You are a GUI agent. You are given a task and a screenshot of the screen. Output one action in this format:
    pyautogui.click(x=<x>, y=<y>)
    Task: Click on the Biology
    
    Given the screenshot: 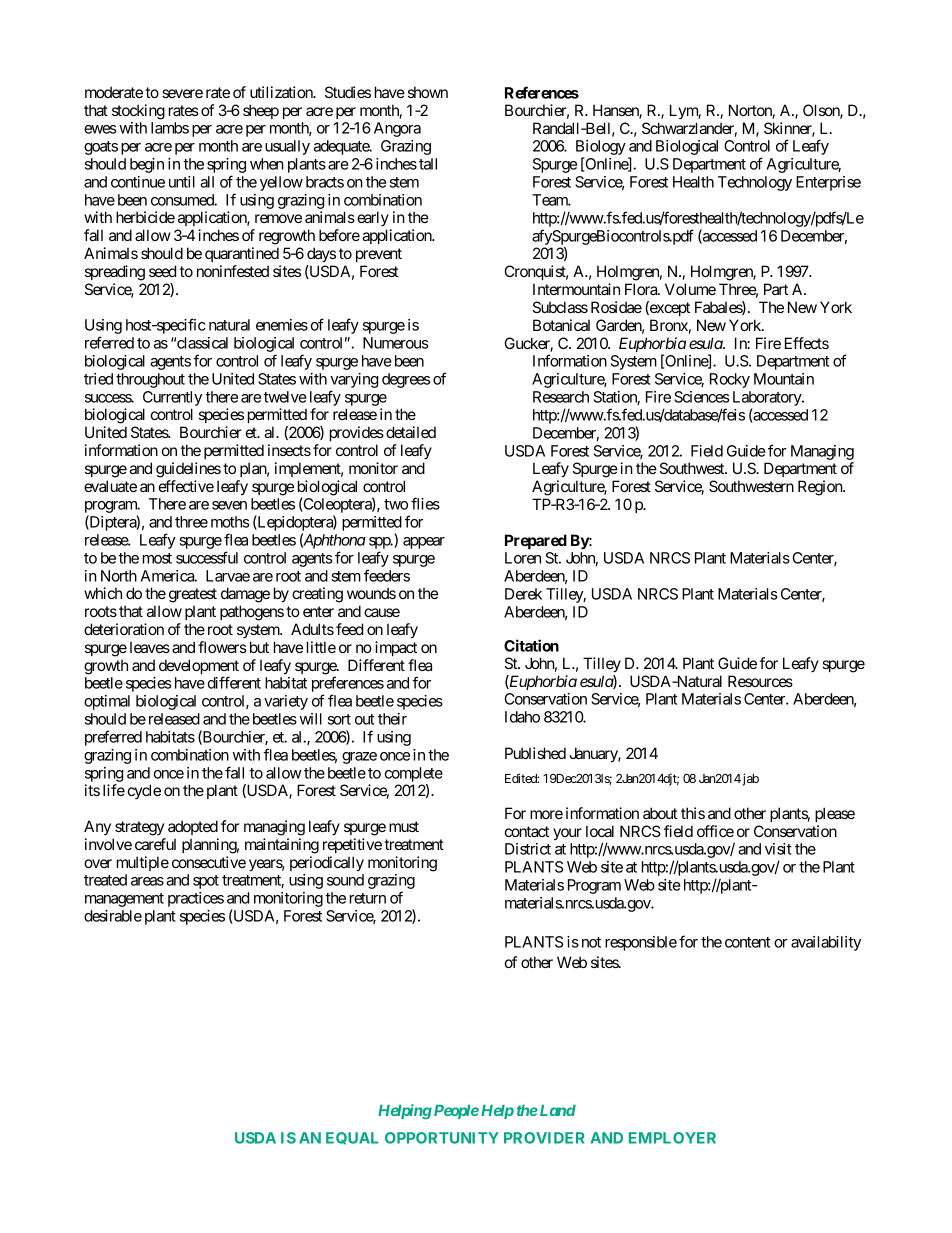 What is the action you would take?
    pyautogui.click(x=601, y=149)
